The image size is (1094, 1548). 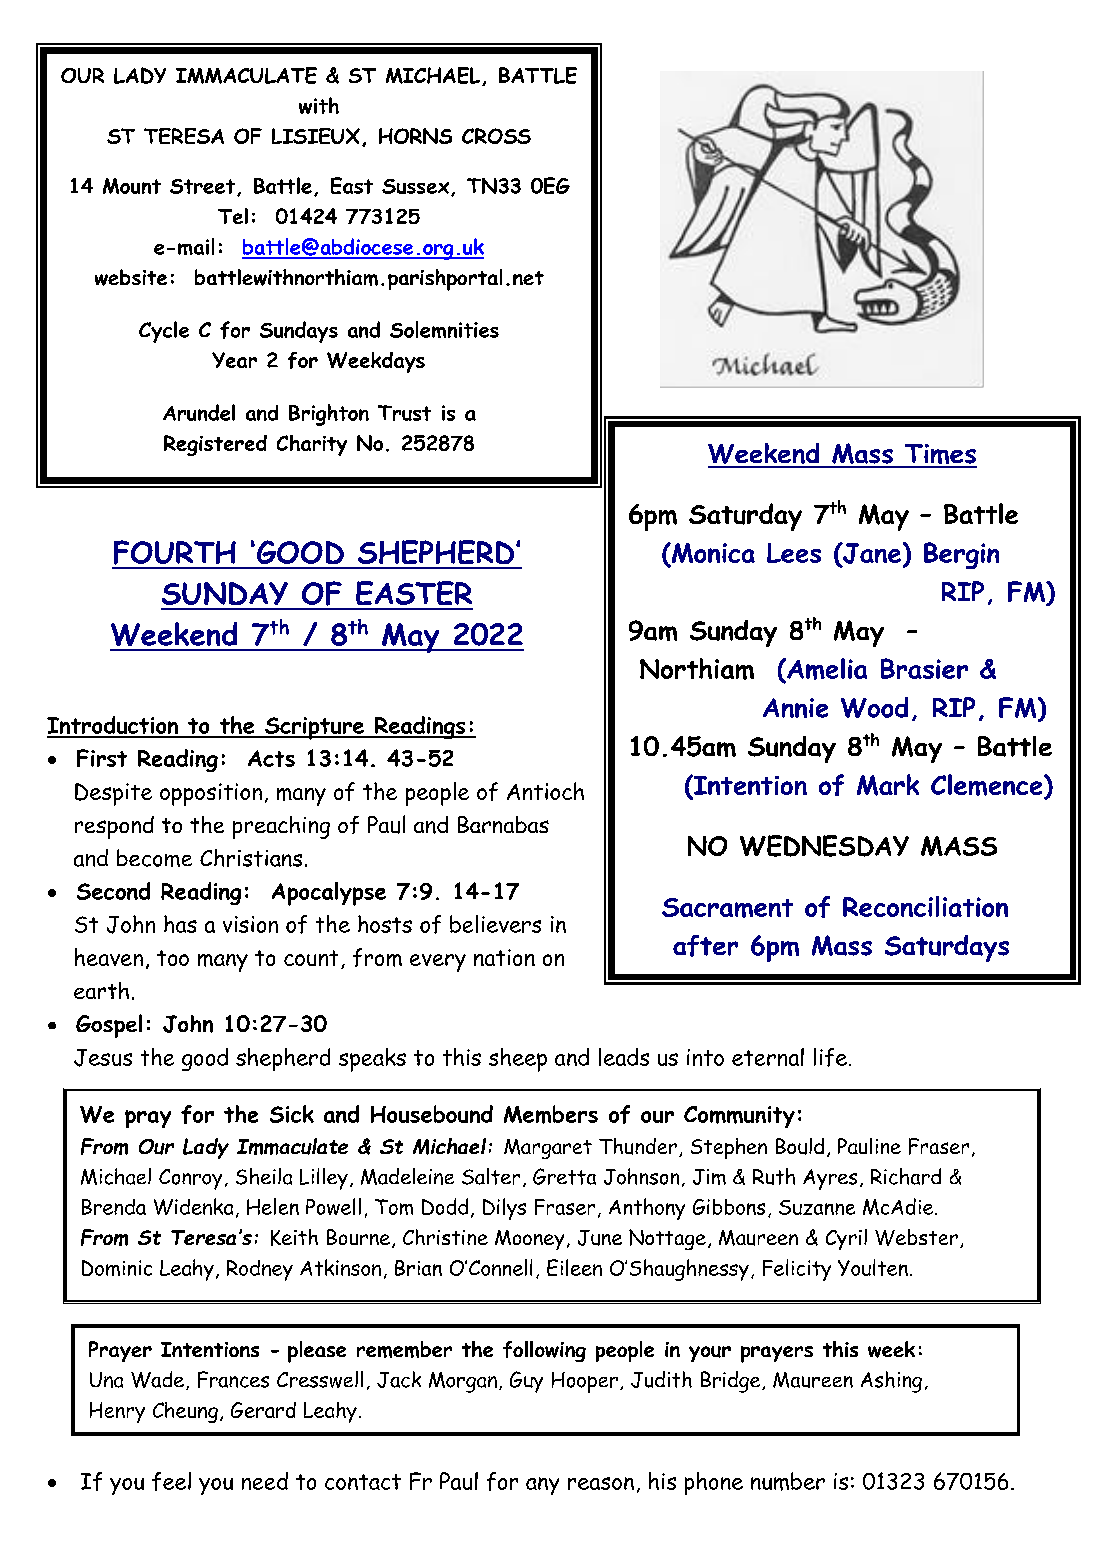 What do you see at coordinates (939, 455) in the page?
I see `Times` at bounding box center [939, 455].
